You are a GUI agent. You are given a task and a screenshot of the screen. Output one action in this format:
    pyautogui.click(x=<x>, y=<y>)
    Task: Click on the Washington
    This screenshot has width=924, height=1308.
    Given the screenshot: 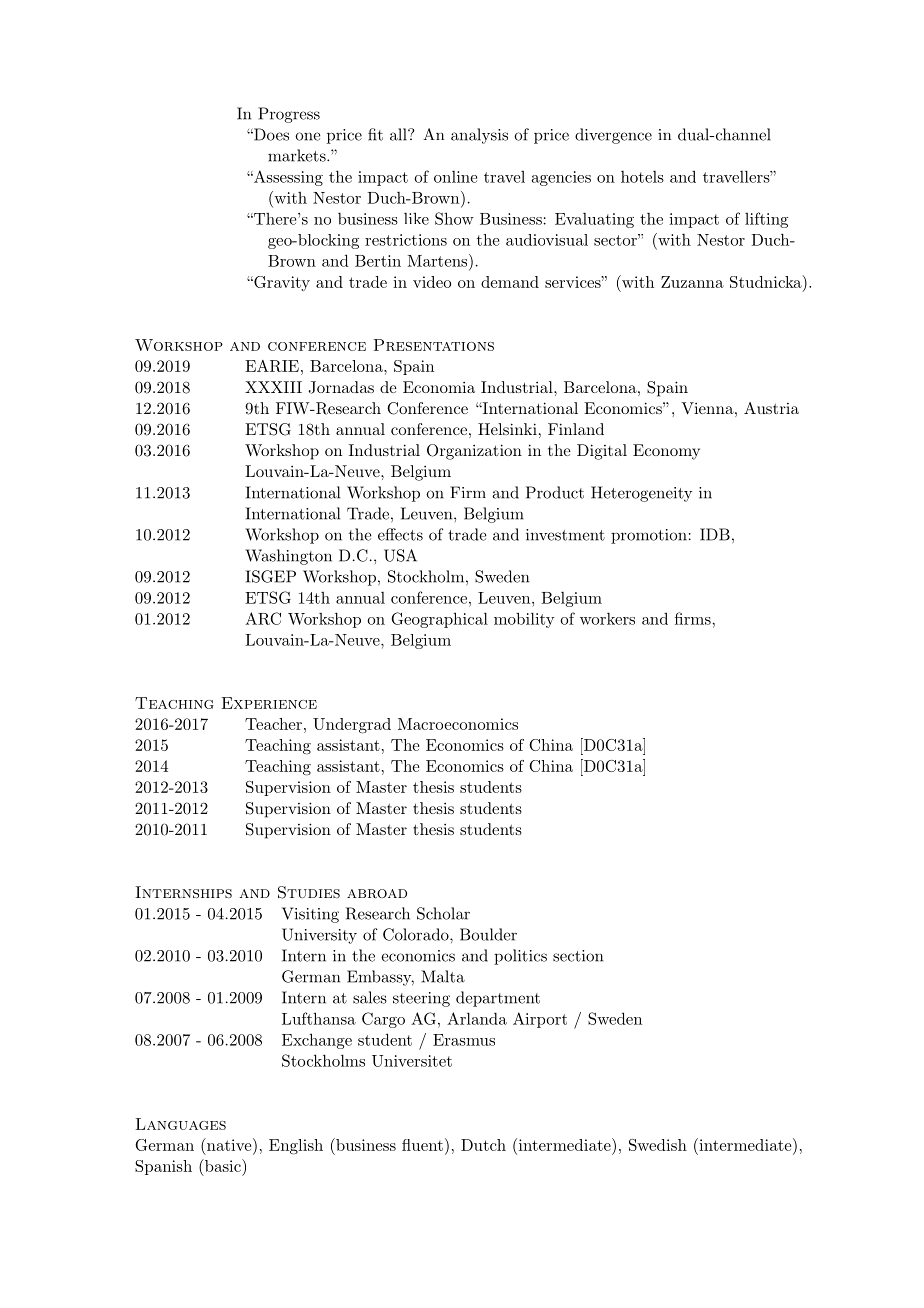 What is the action you would take?
    pyautogui.click(x=288, y=557)
